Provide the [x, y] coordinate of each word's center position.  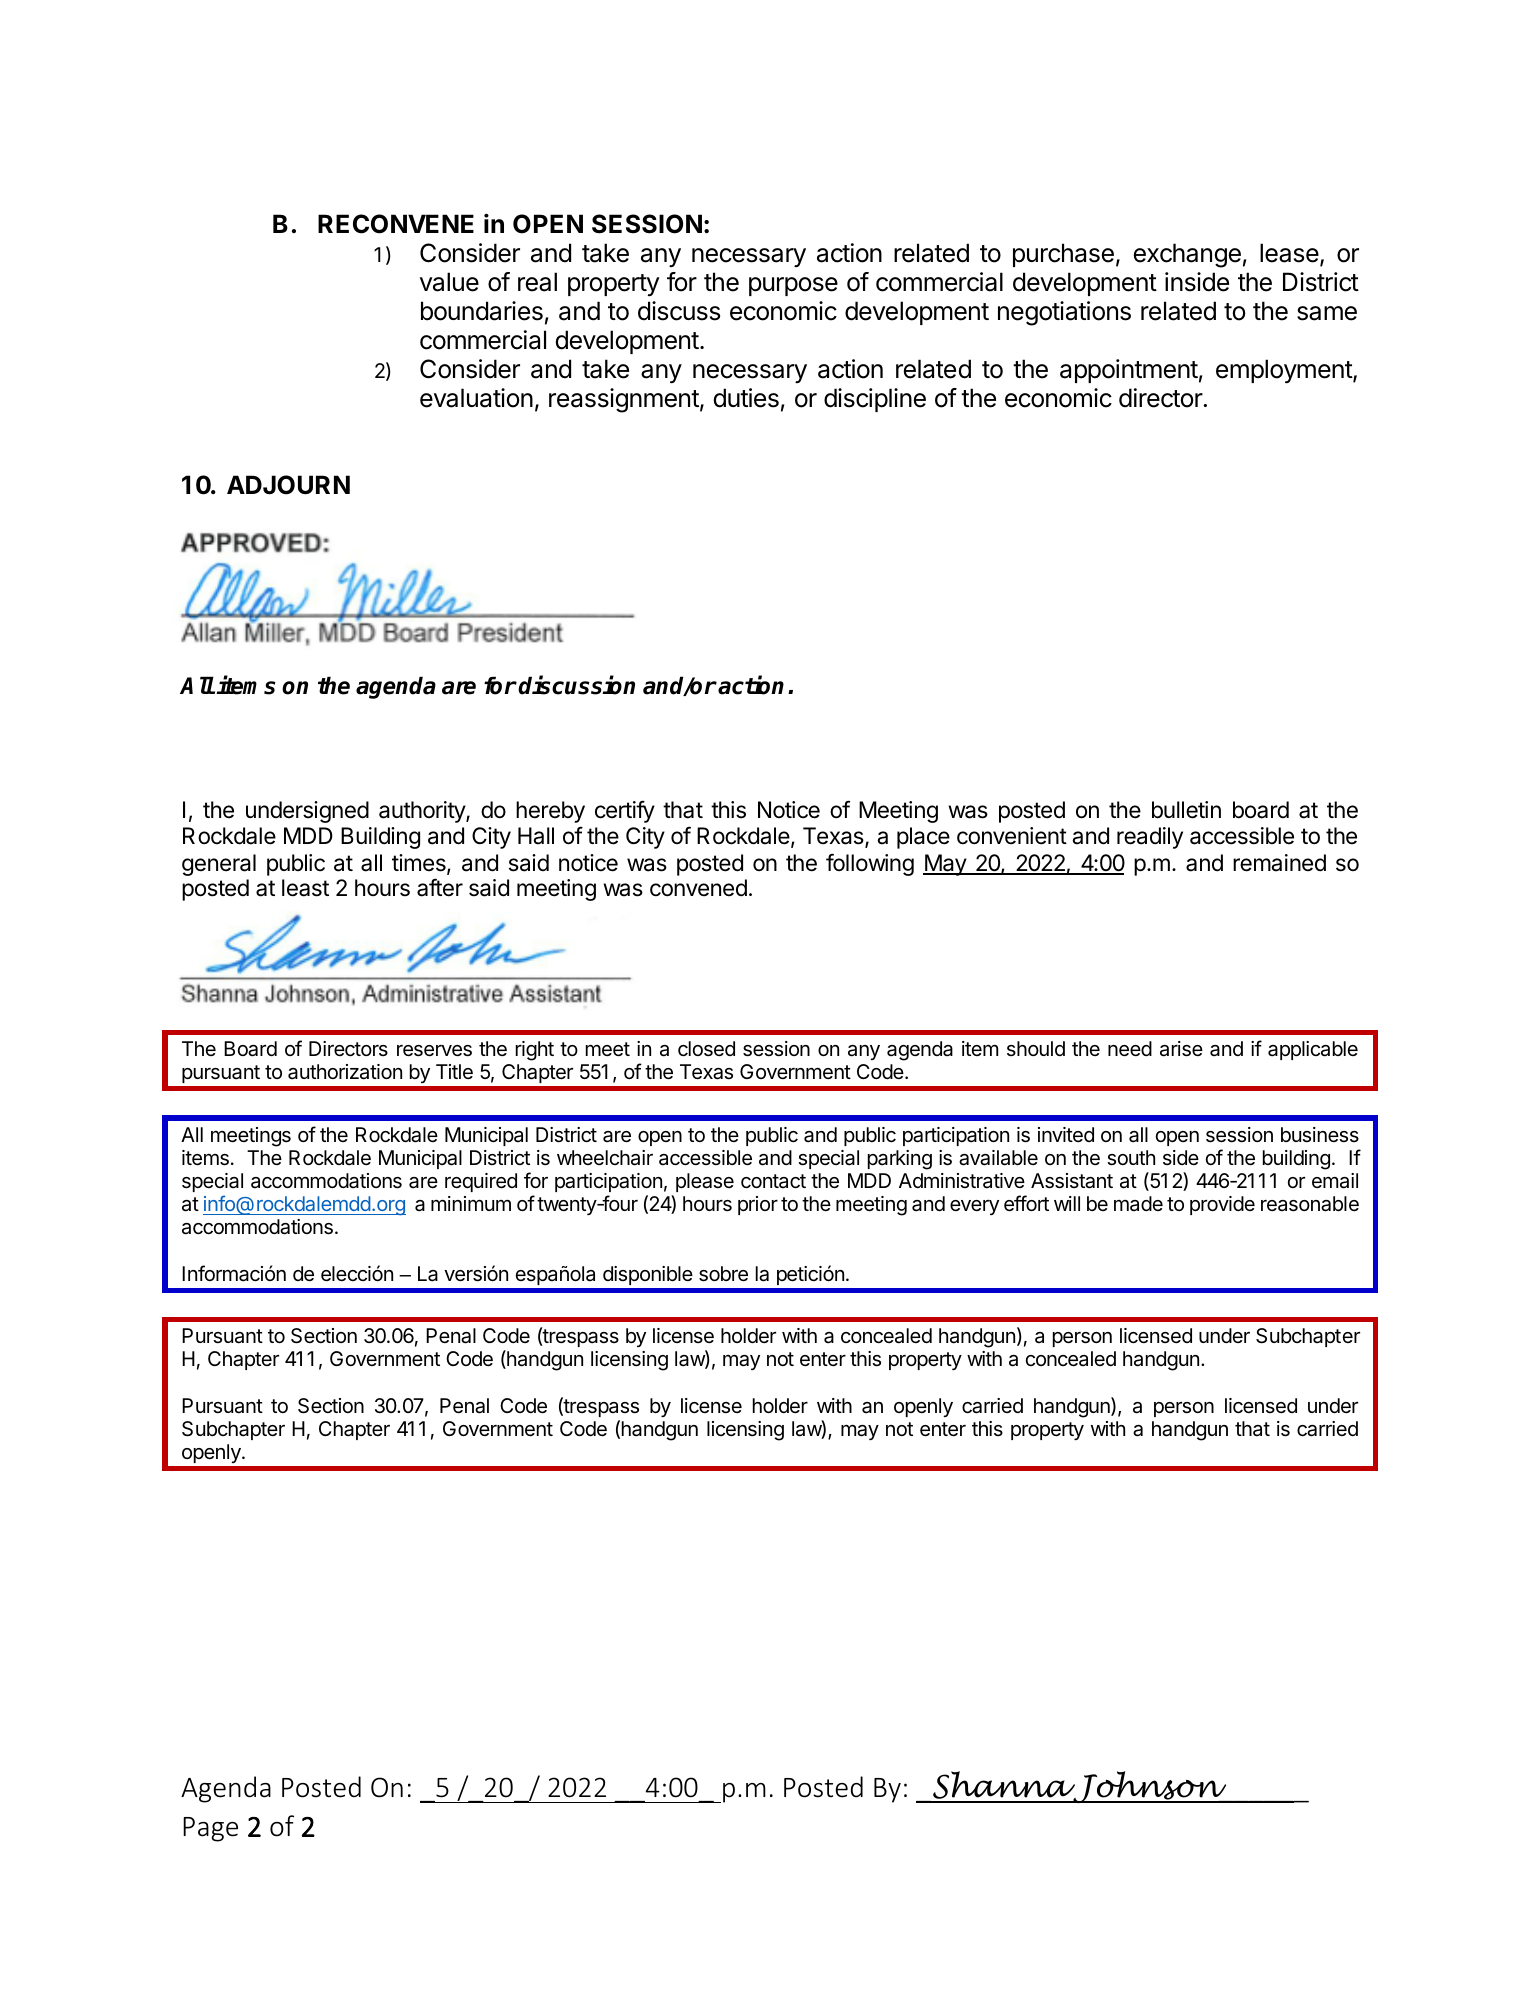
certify [625, 811]
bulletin [1186, 810]
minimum [471, 1203]
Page [210, 1829]
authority [423, 812]
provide [1222, 1205]
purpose [793, 286]
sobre [723, 1274]
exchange [1187, 255]
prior [758, 1205]
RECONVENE [396, 224]
